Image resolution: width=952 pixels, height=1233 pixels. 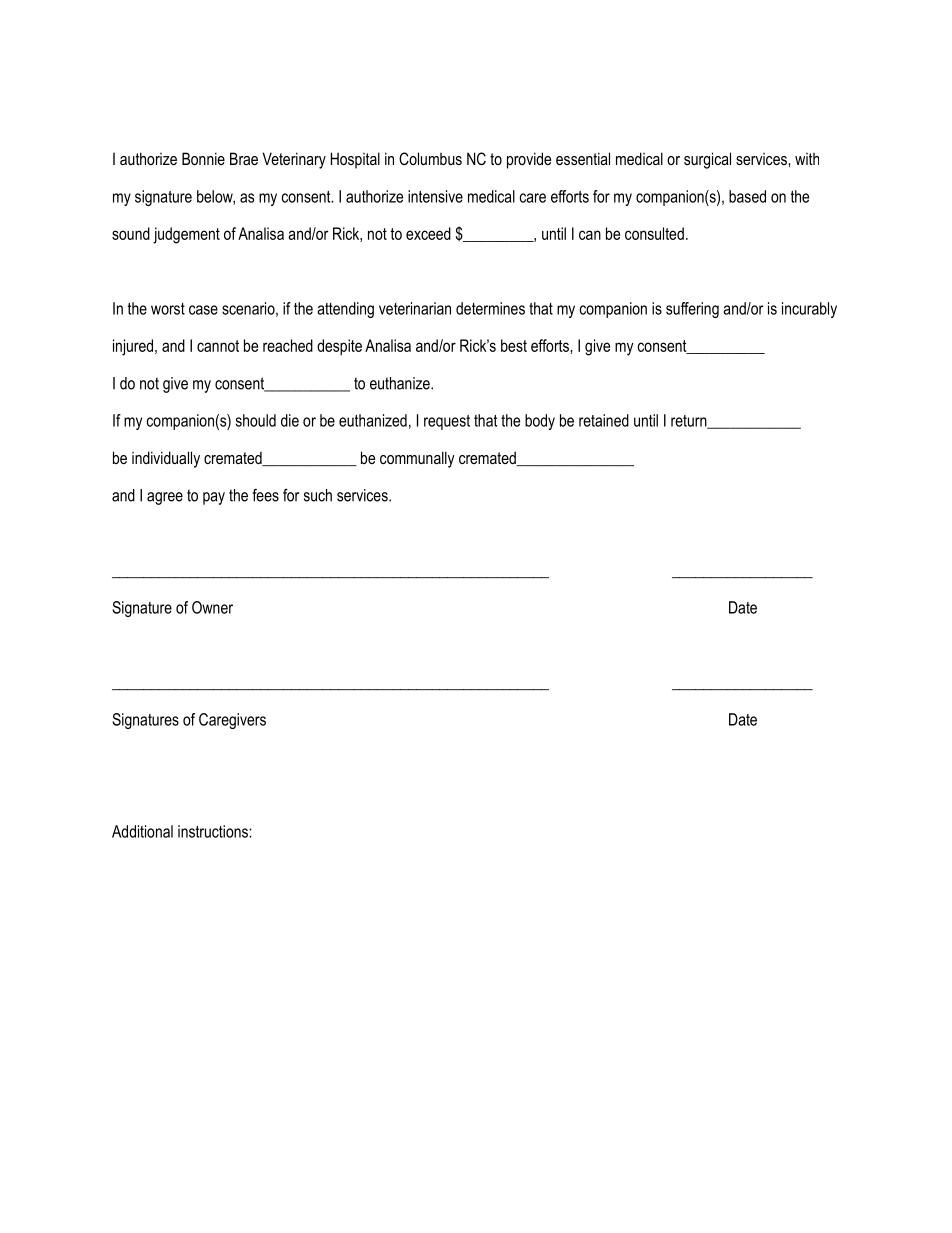 I want to click on surgical, so click(x=707, y=160).
